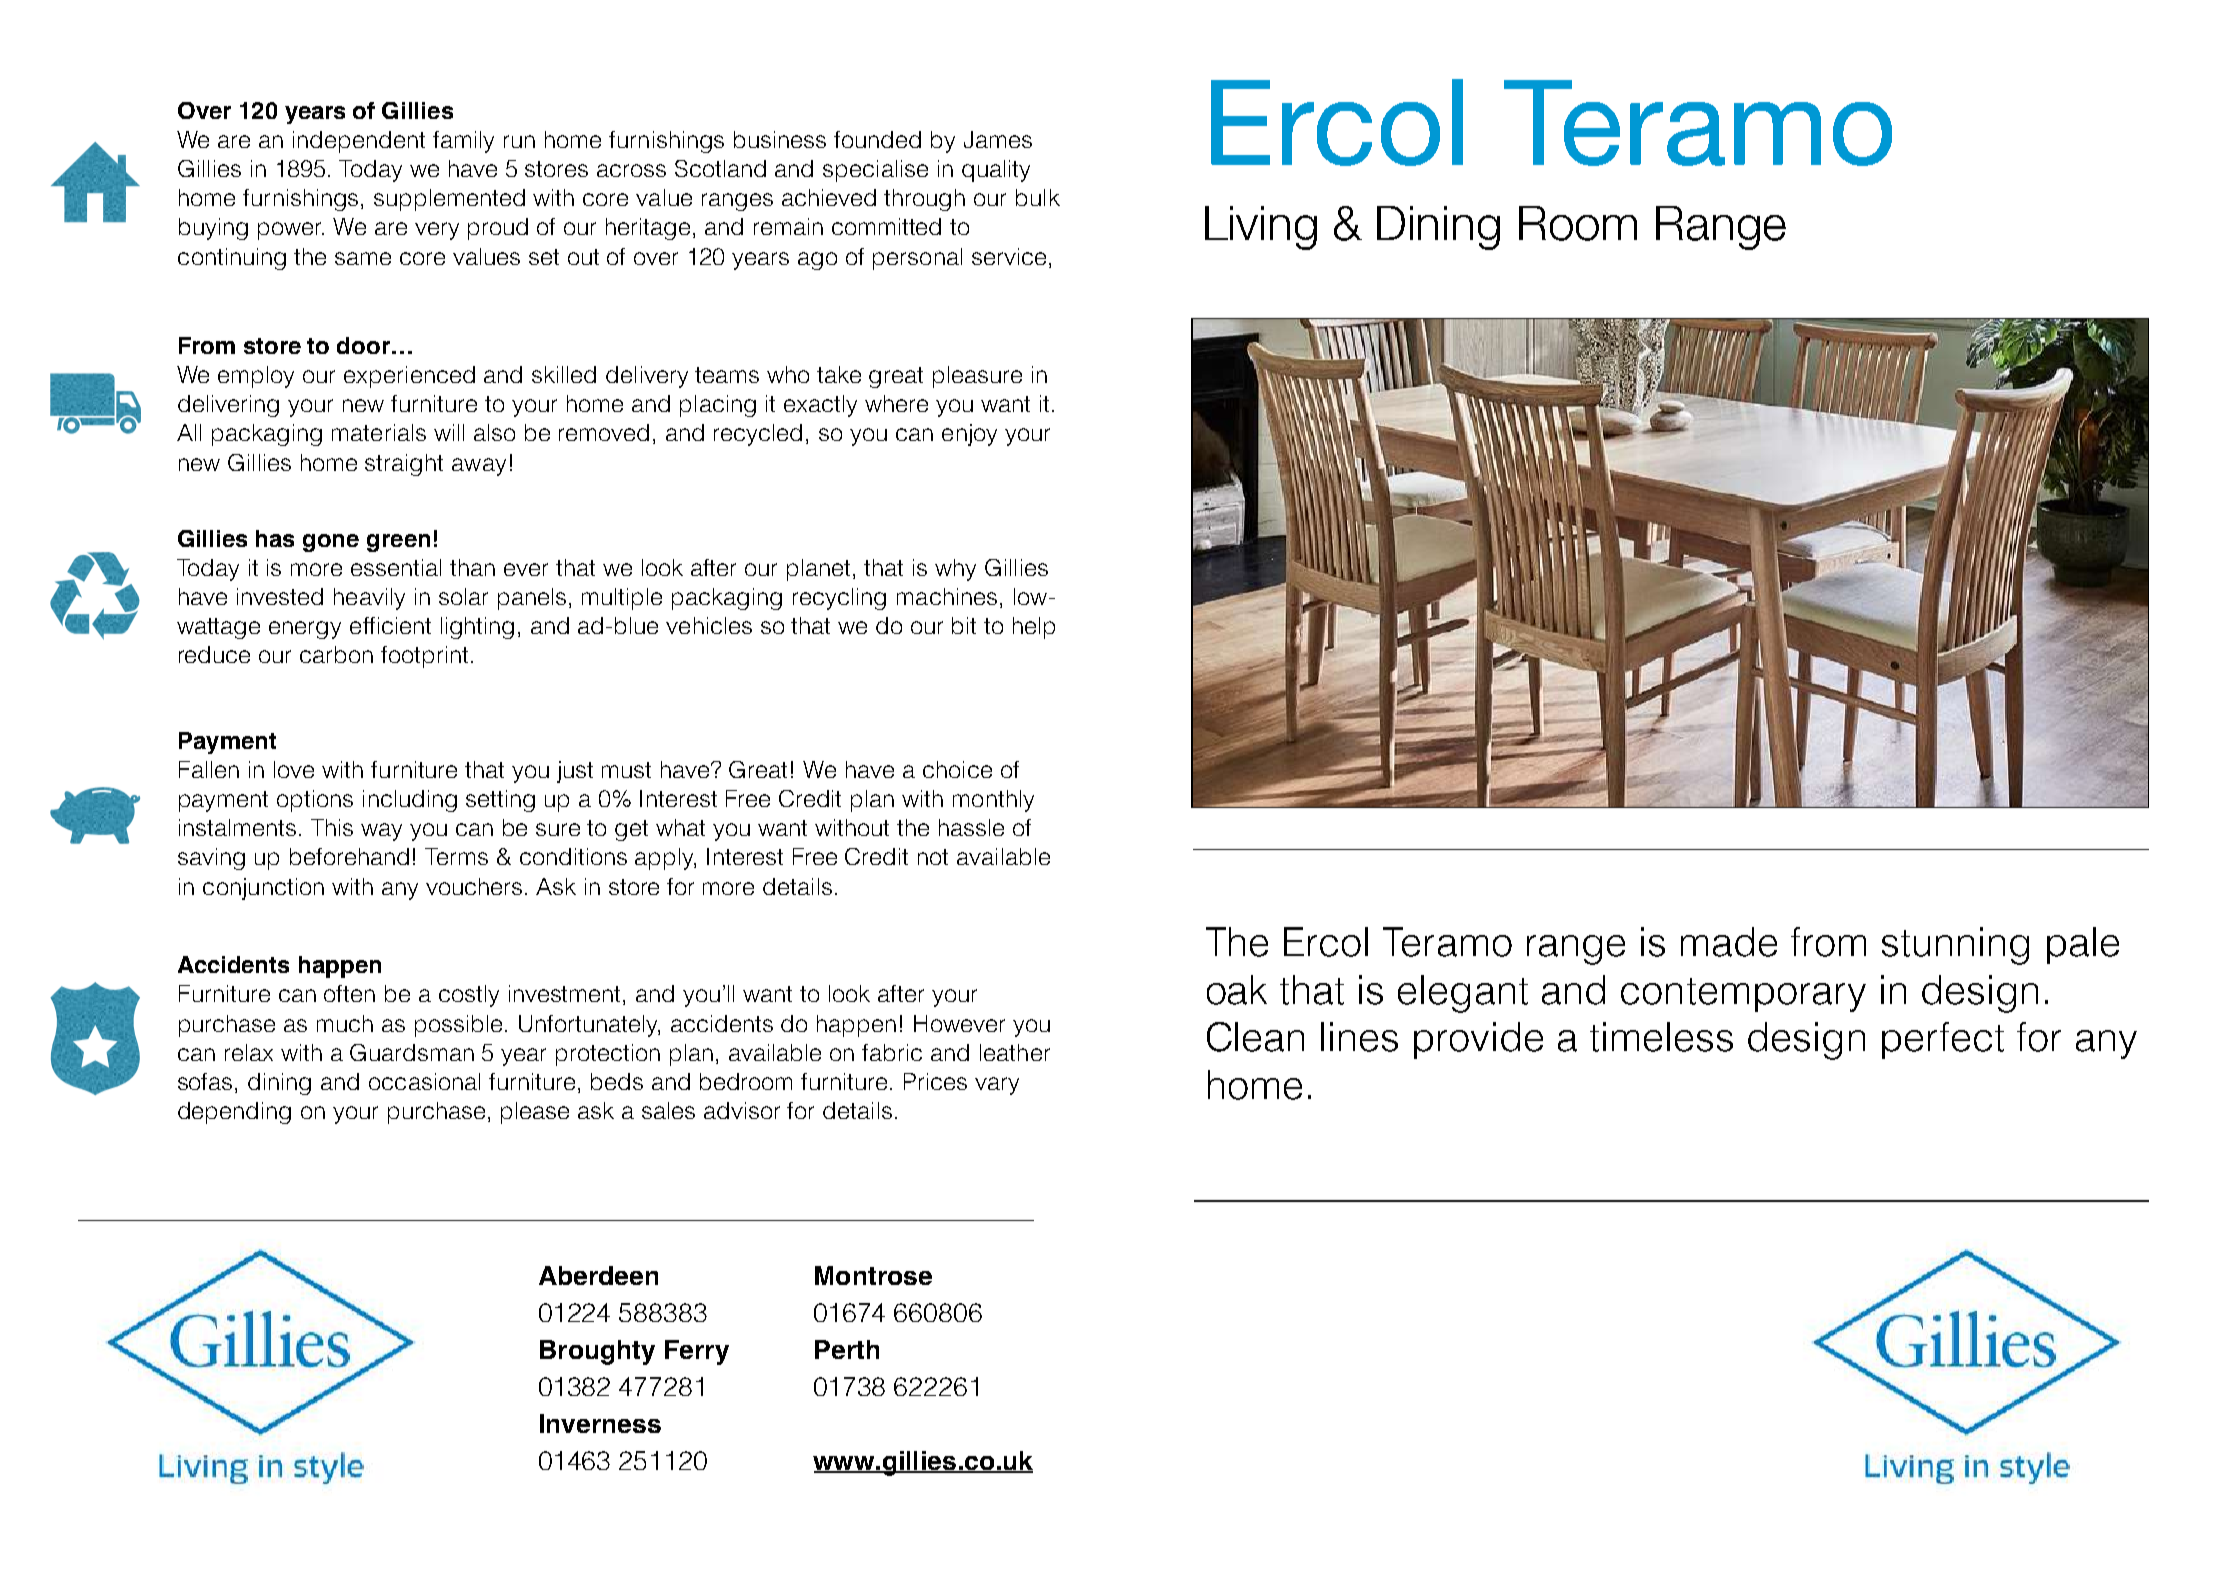  Describe the element at coordinates (996, 171) in the screenshot. I see `quality` at that location.
